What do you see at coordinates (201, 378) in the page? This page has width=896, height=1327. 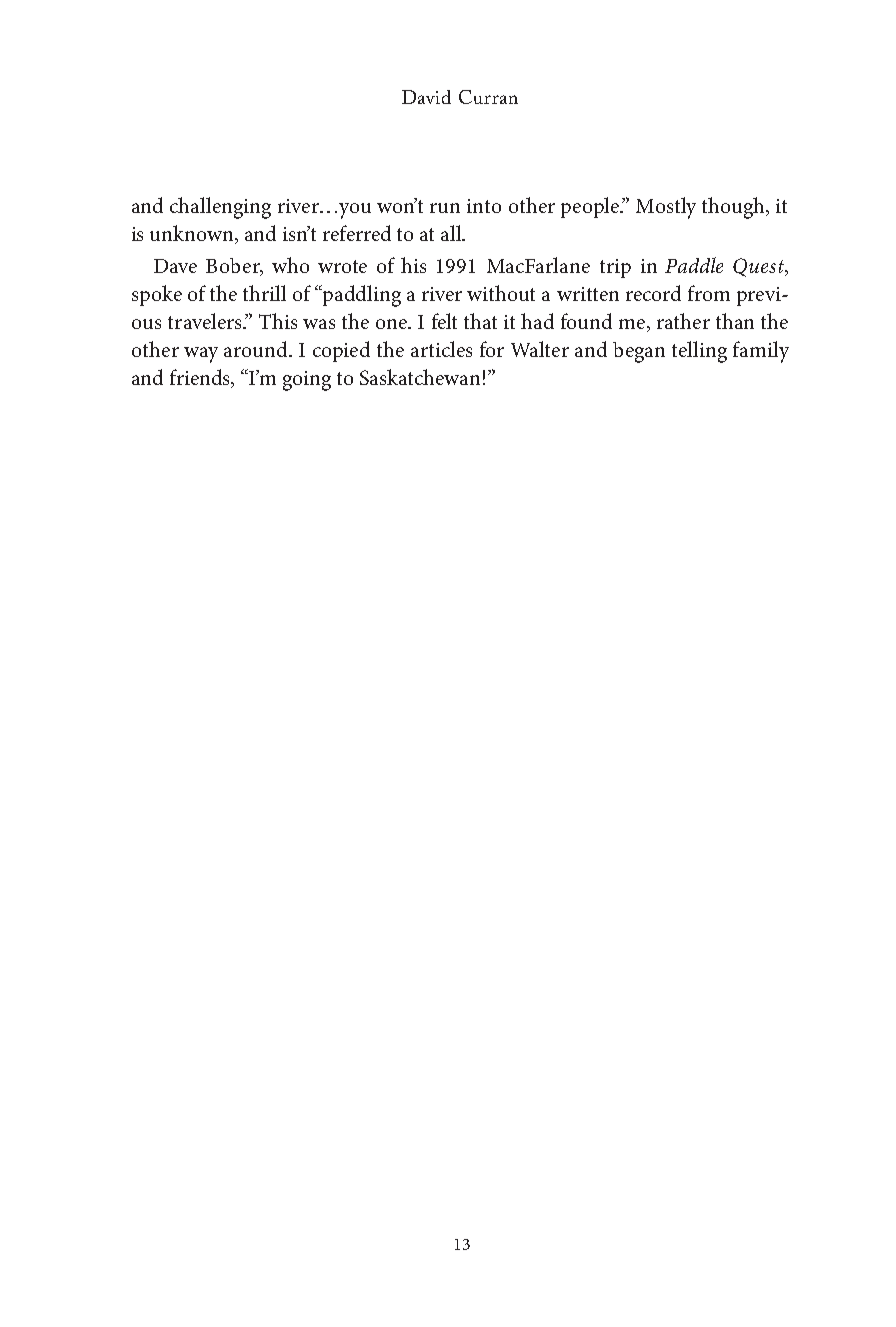 I see `friends` at bounding box center [201, 378].
